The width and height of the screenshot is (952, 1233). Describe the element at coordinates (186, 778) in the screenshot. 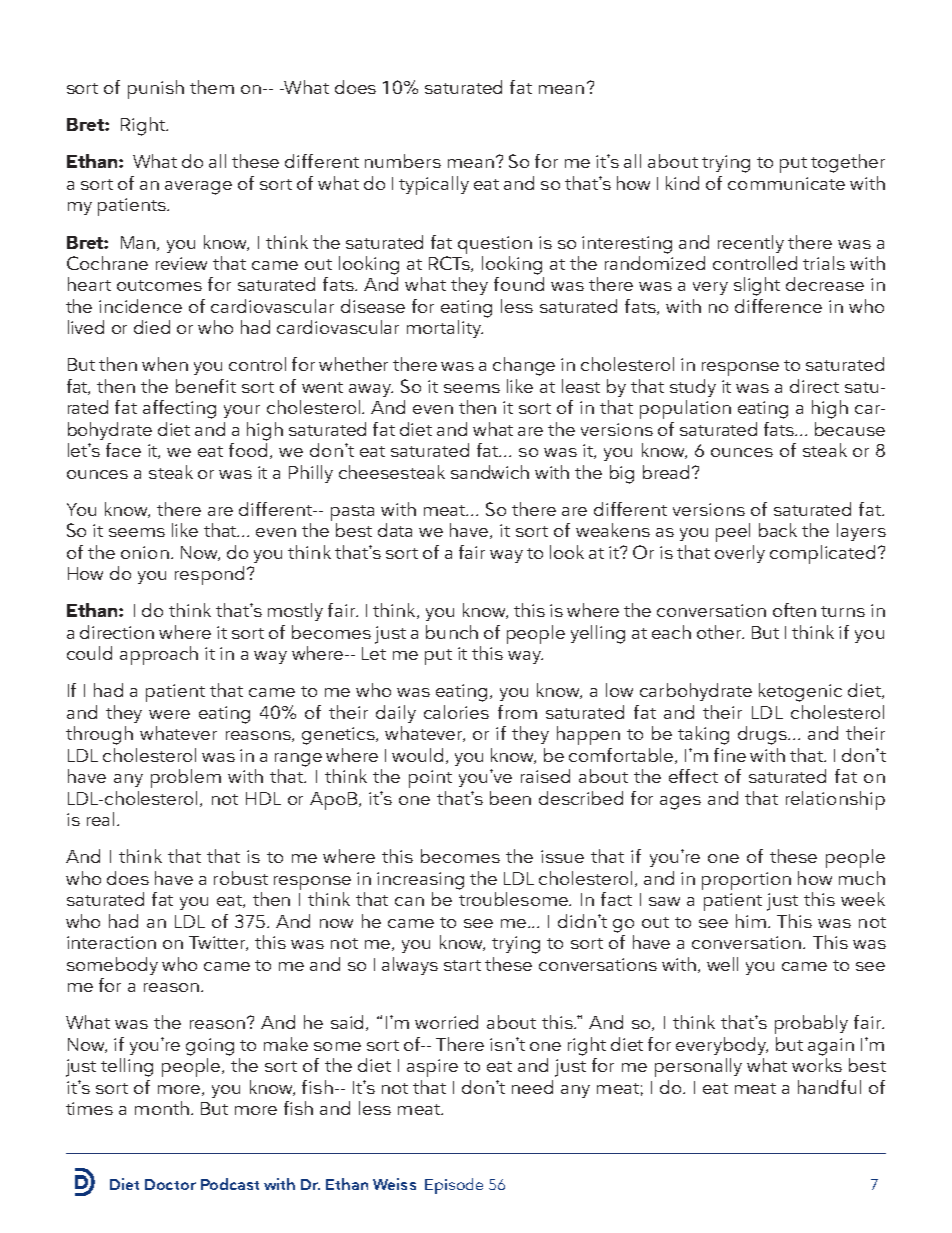

I see `problem` at that location.
